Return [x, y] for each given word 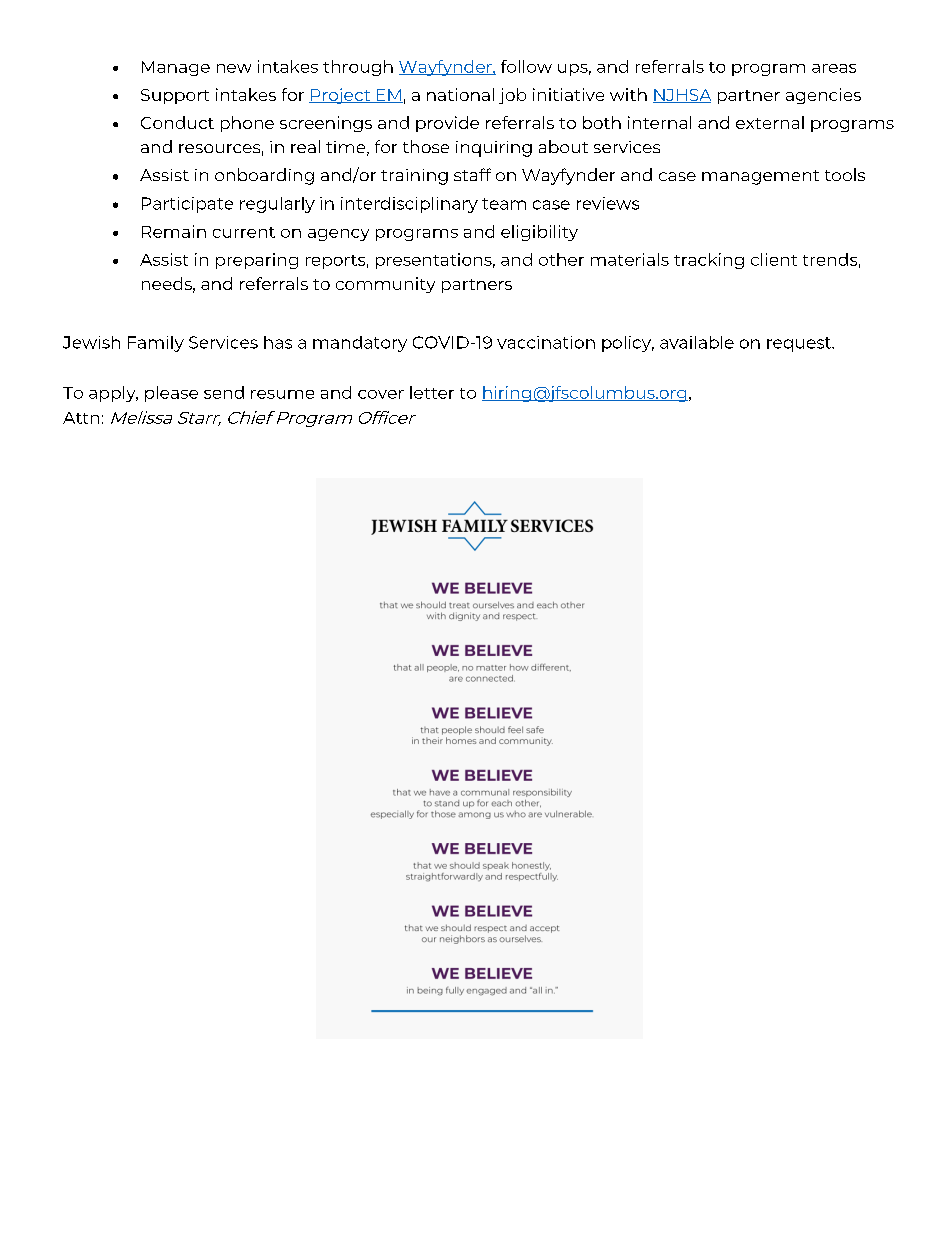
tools [845, 174]
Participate [187, 205]
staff [472, 174]
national [460, 94]
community [385, 285]
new [234, 68]
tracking [709, 261]
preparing [257, 261]
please [171, 394]
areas [834, 68]
